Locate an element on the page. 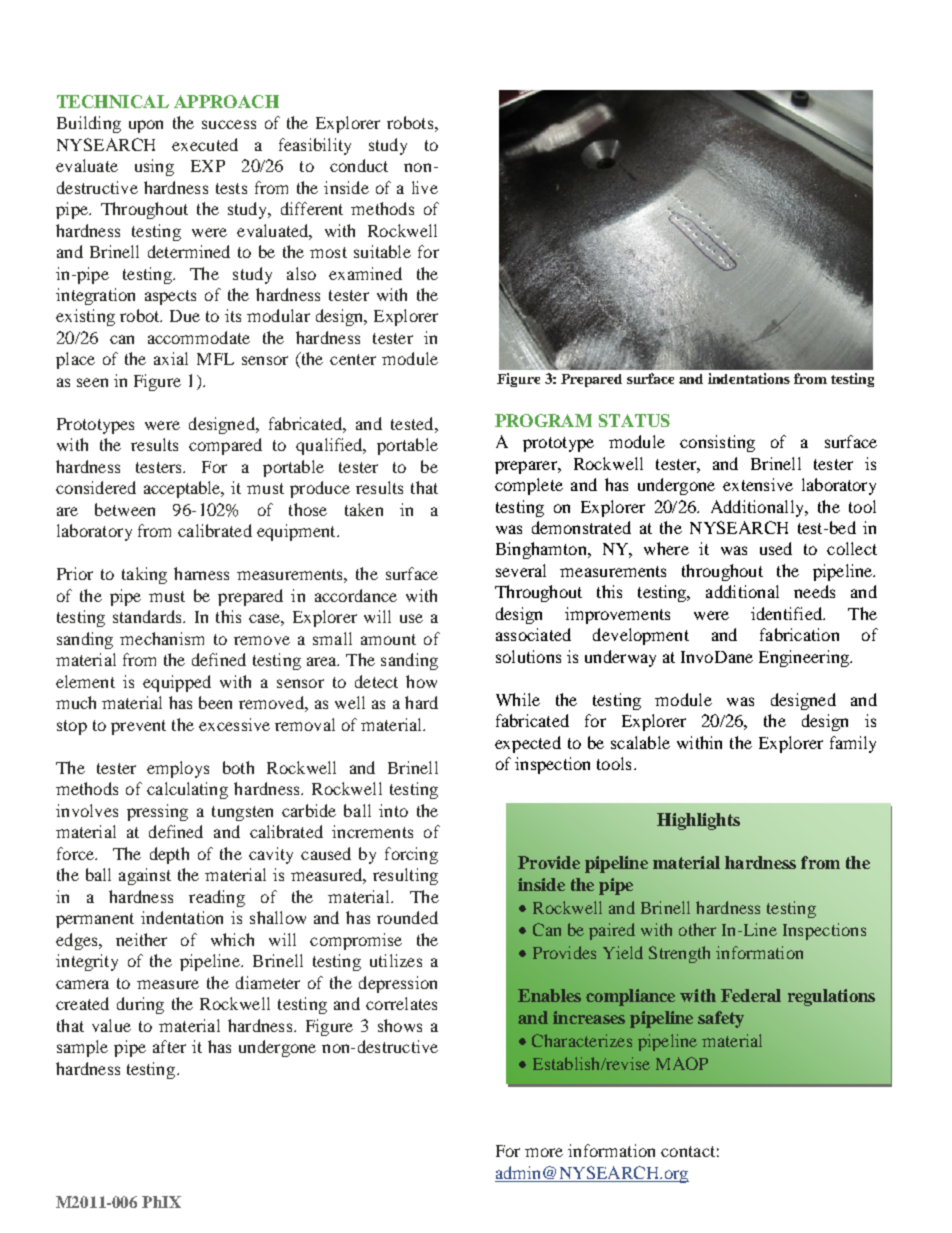  after is located at coordinates (169, 1046).
